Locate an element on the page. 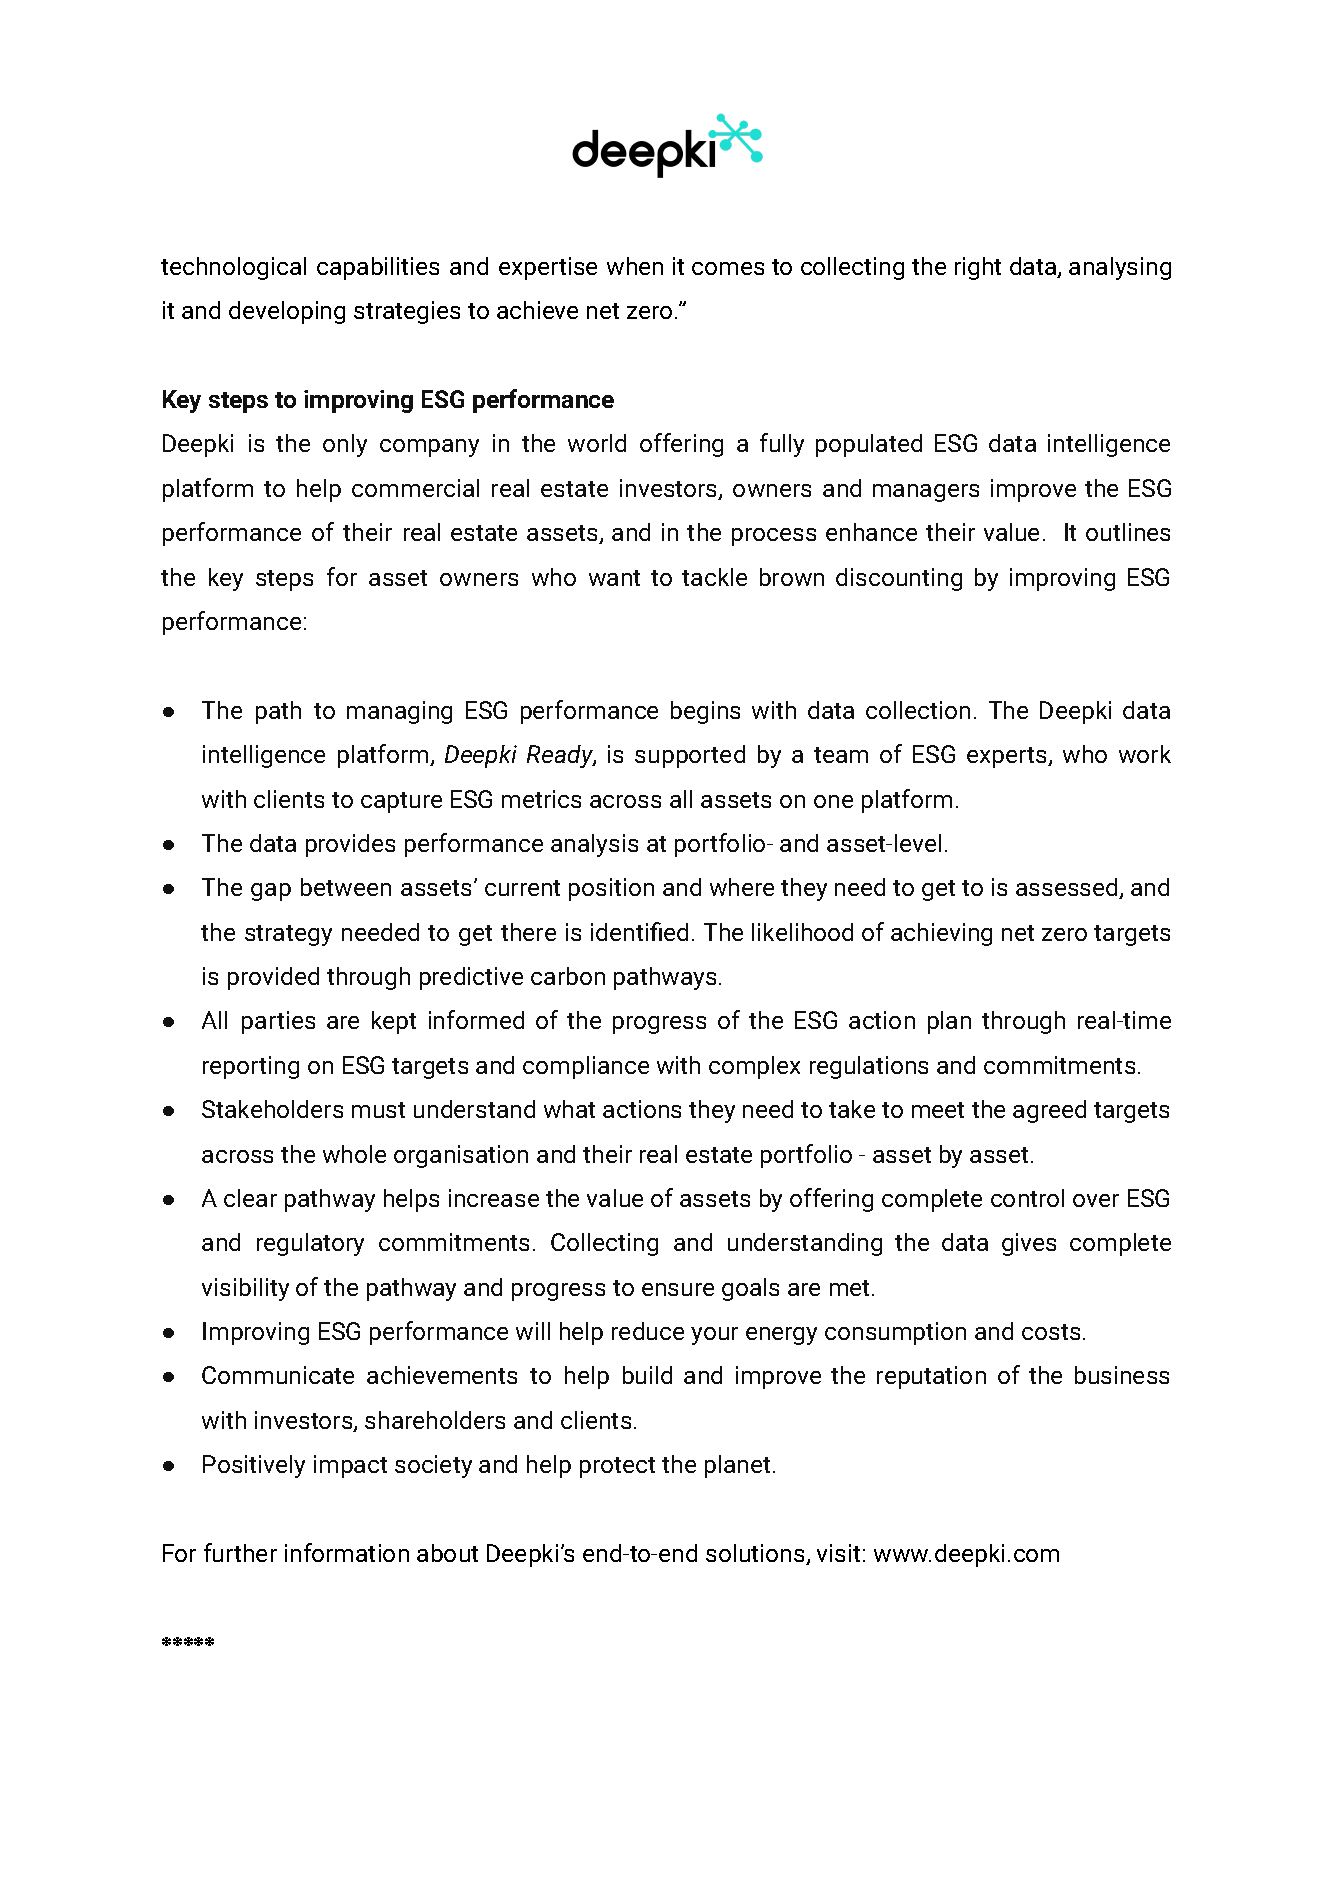 Image resolution: width=1336 pixels, height=1887 pixels. information is located at coordinates (347, 1552).
